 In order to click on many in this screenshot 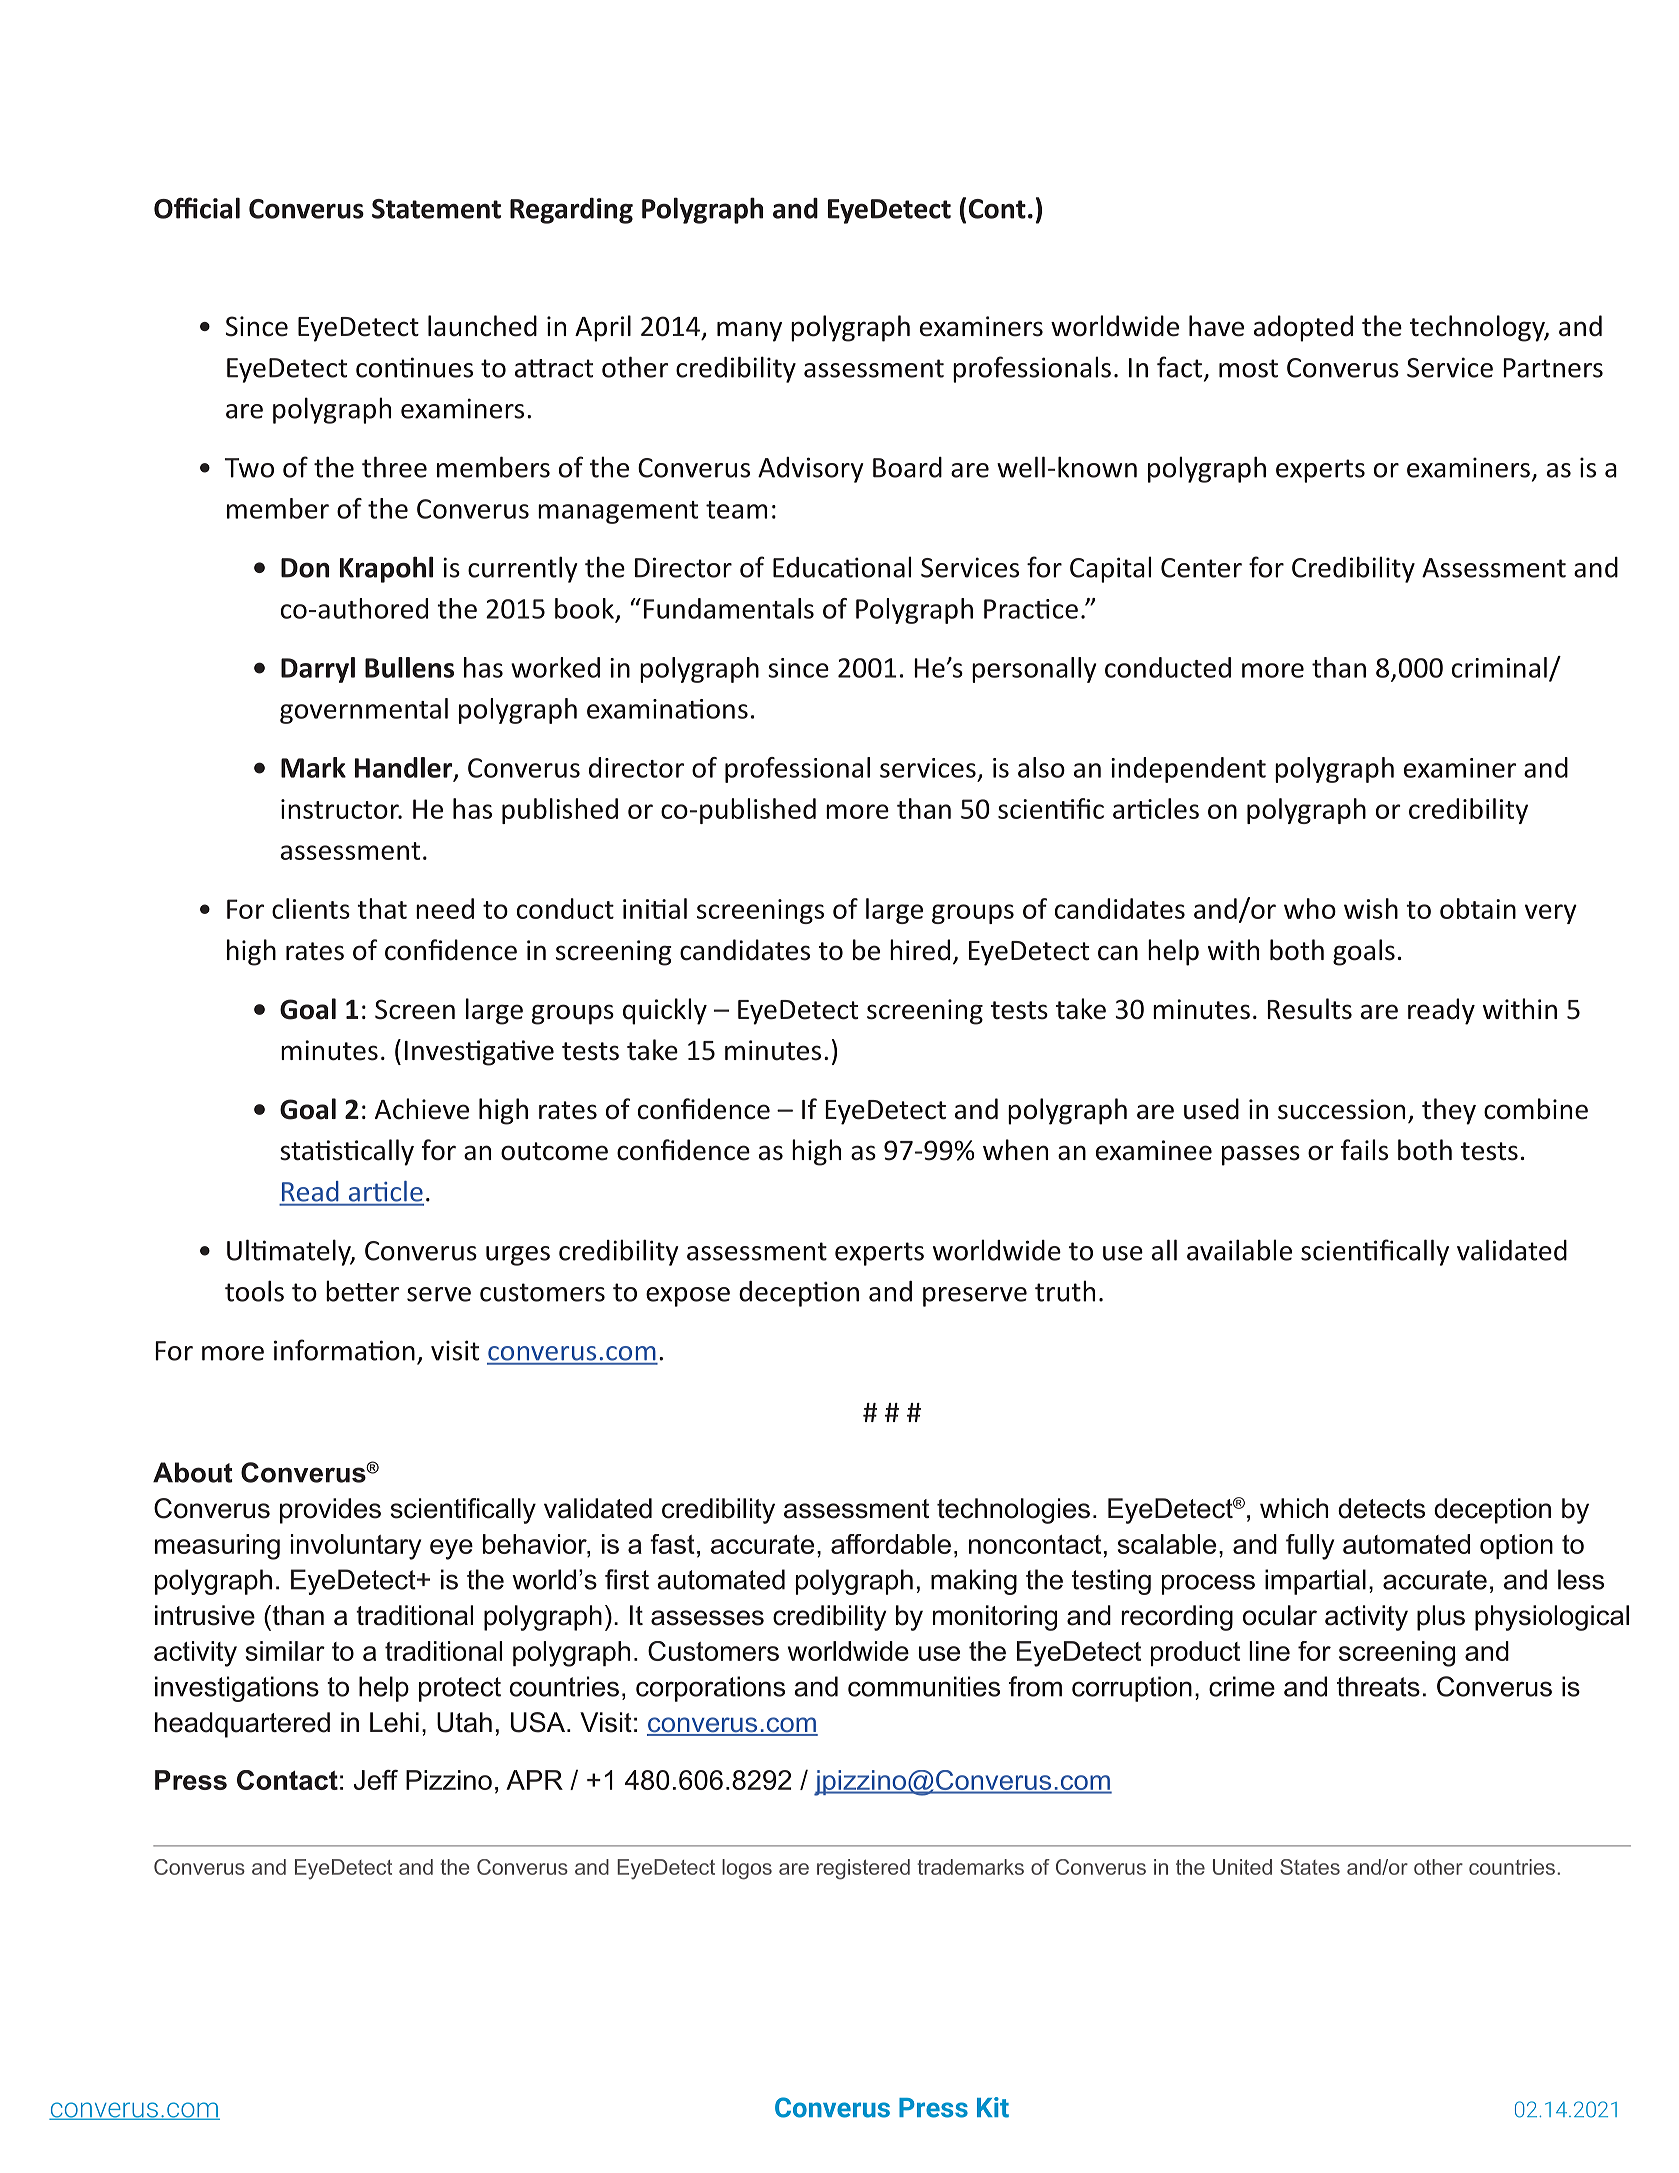, I will do `click(749, 331)`.
